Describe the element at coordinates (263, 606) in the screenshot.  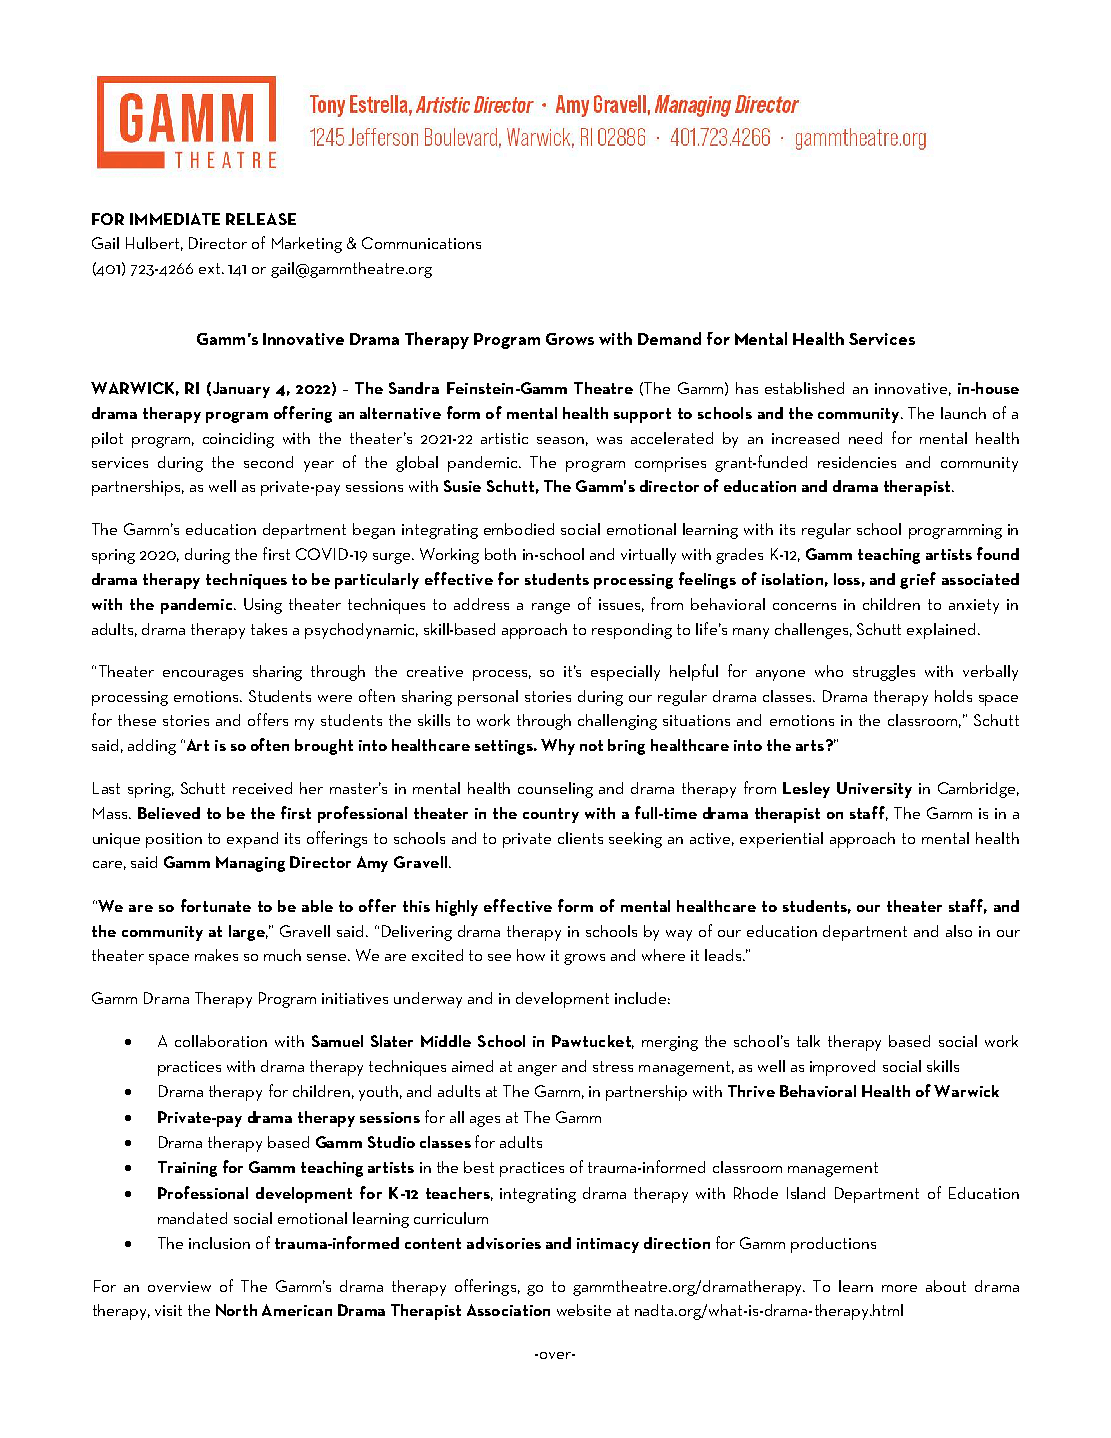
I see `Using` at that location.
